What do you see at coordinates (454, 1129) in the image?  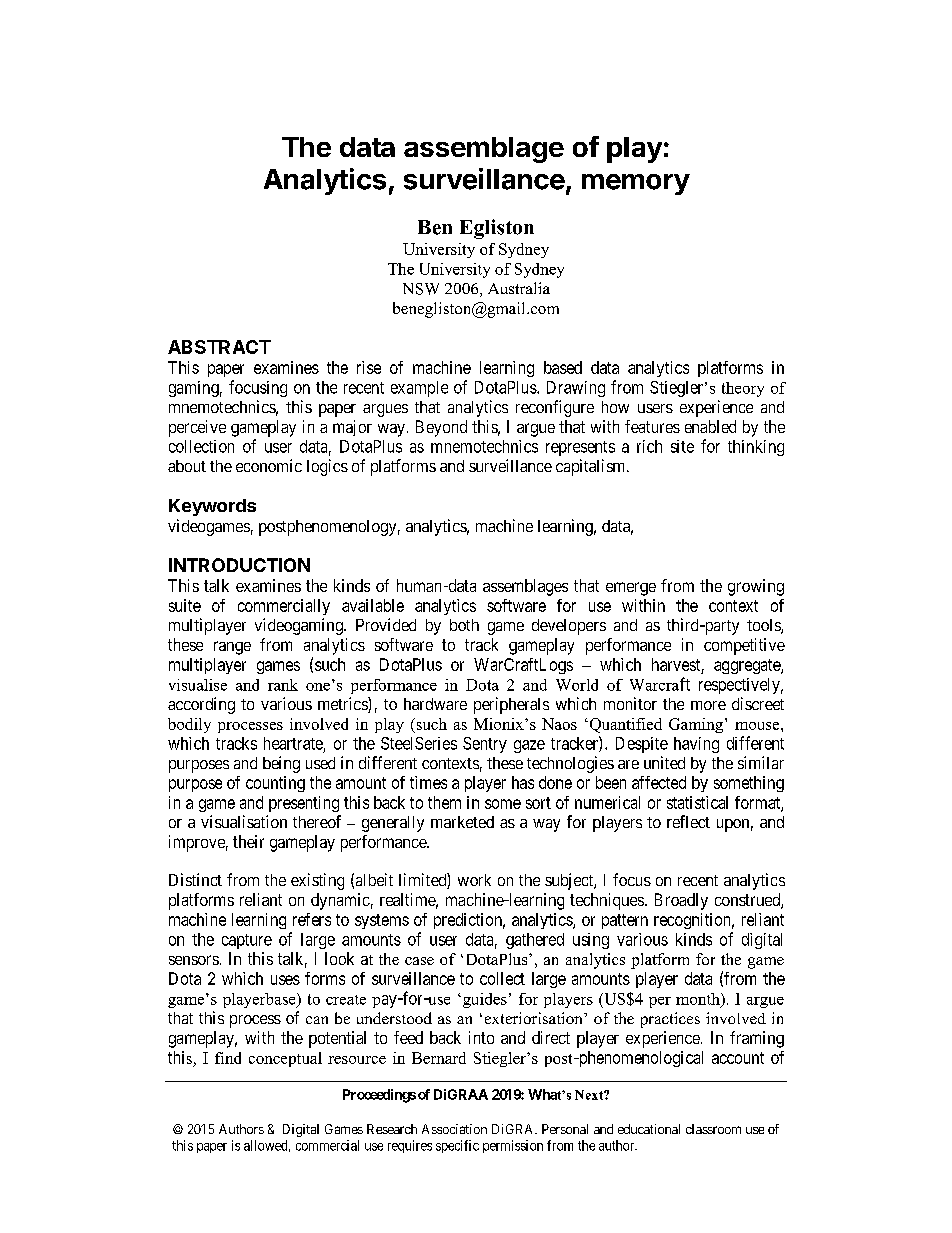 I see `Association` at bounding box center [454, 1129].
